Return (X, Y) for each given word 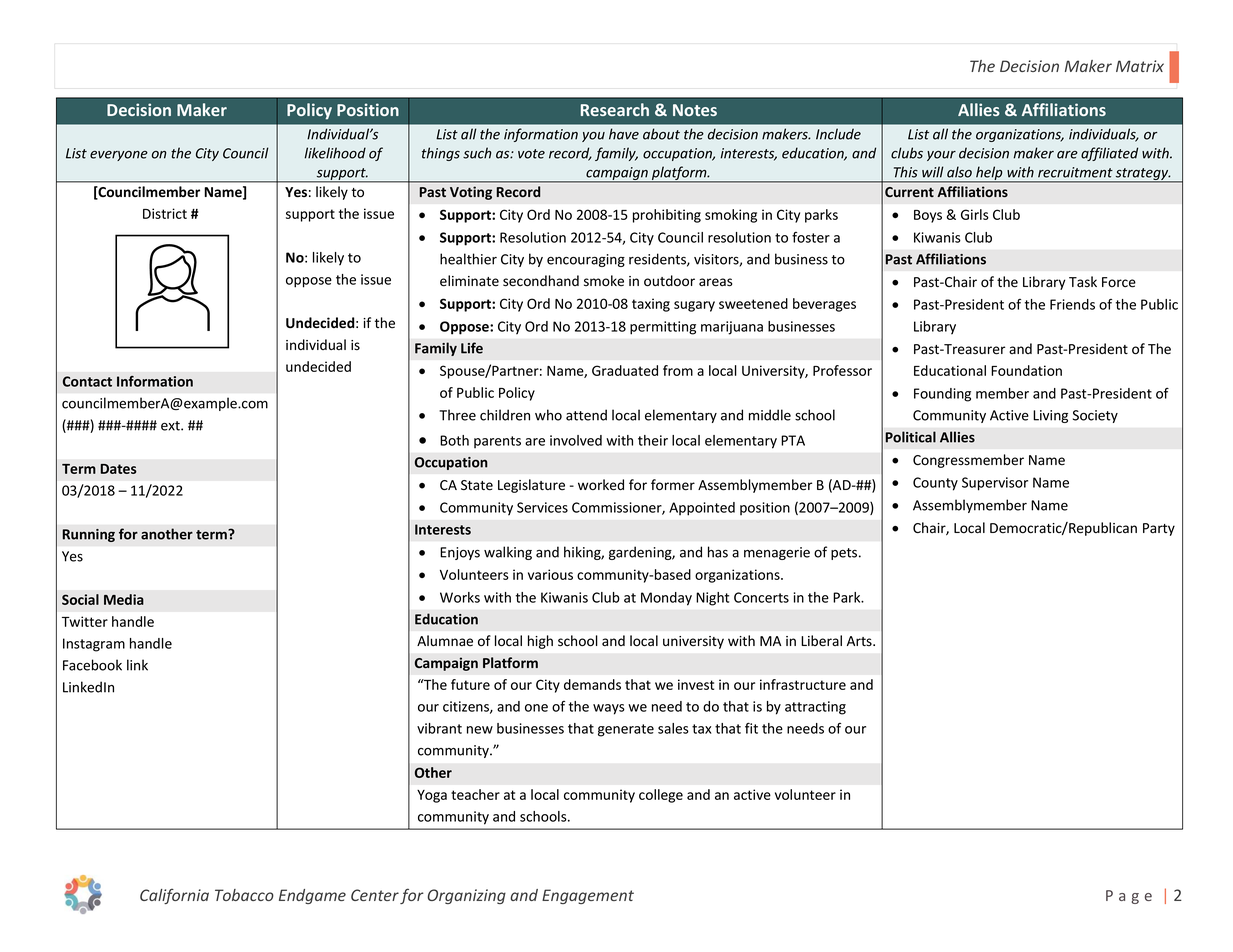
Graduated (625, 370)
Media (124, 599)
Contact (87, 381)
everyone (119, 156)
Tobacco (244, 895)
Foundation (1026, 370)
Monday (666, 599)
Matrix (1140, 66)
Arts (860, 641)
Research (615, 109)
